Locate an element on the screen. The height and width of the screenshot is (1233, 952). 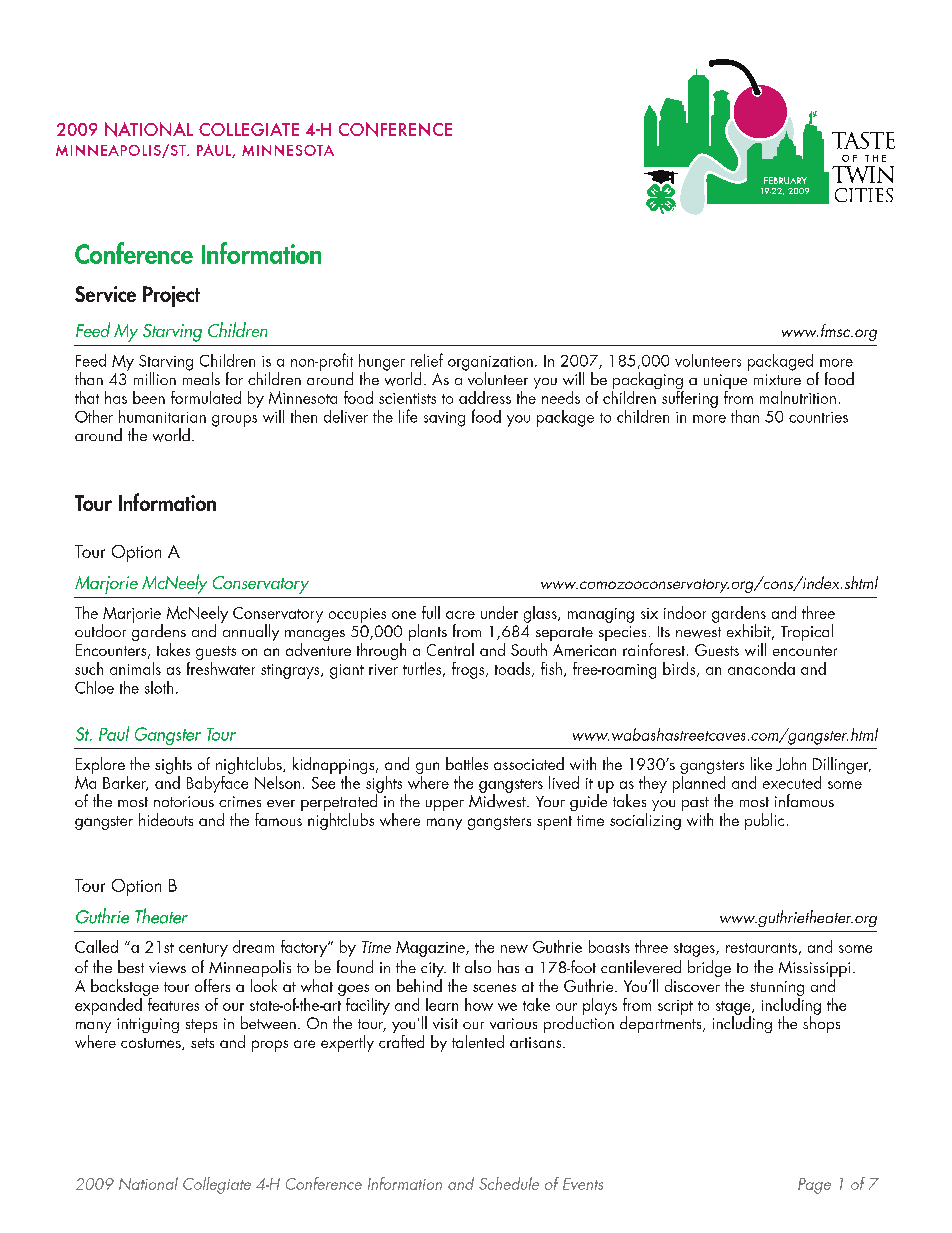
mixture is located at coordinates (777, 379).
